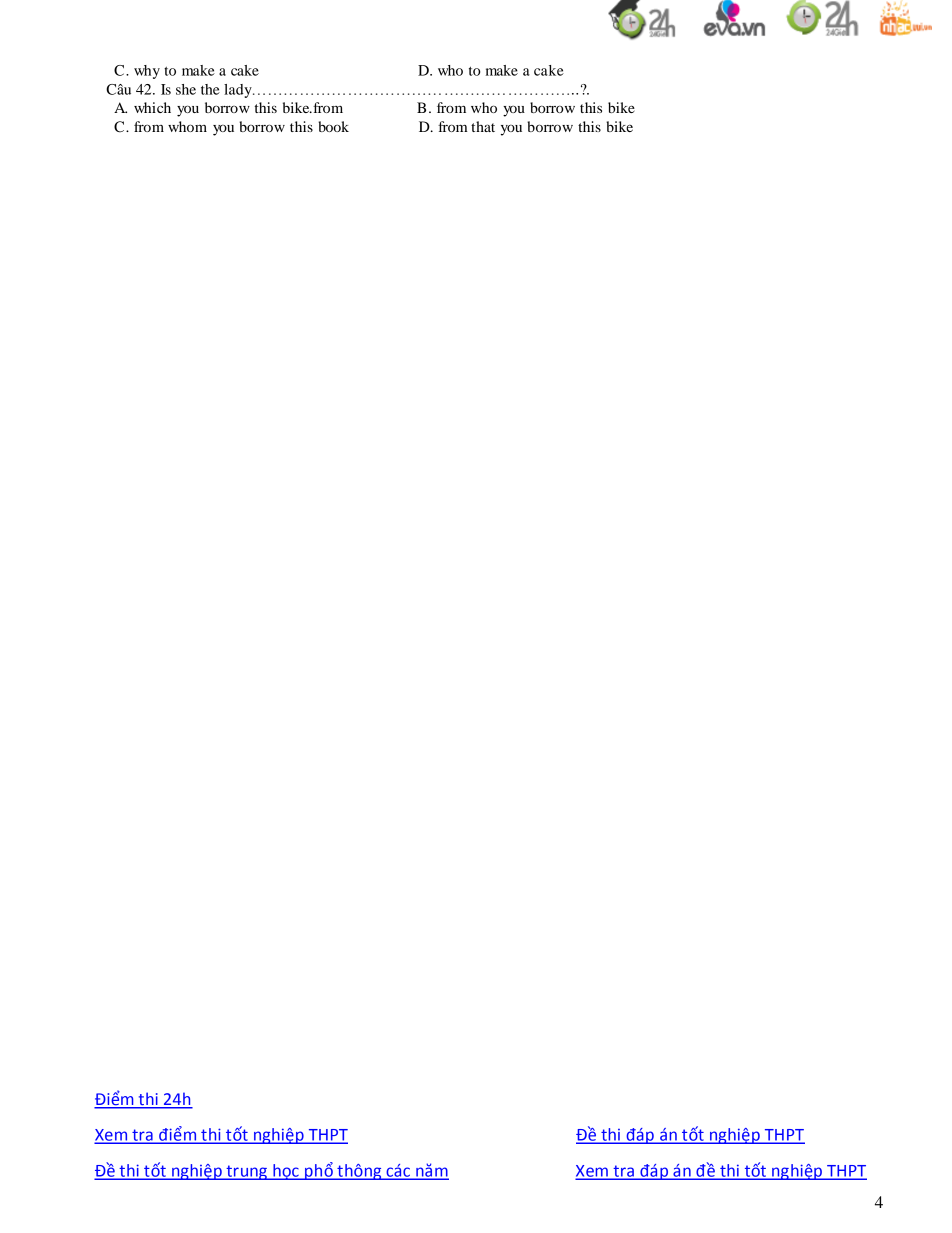 The image size is (952, 1233). I want to click on trung, so click(246, 1172).
